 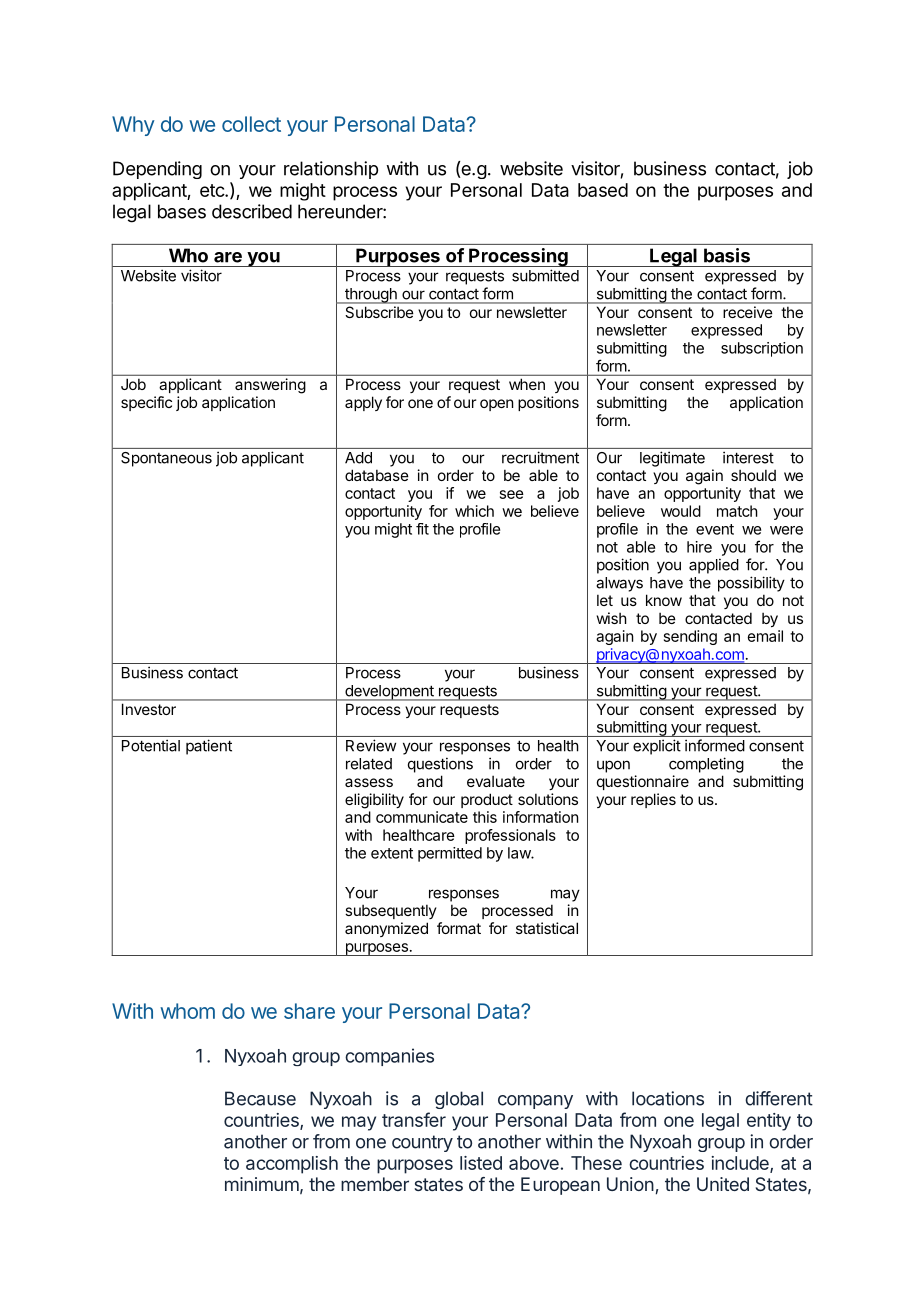 I want to click on based, so click(x=603, y=190).
